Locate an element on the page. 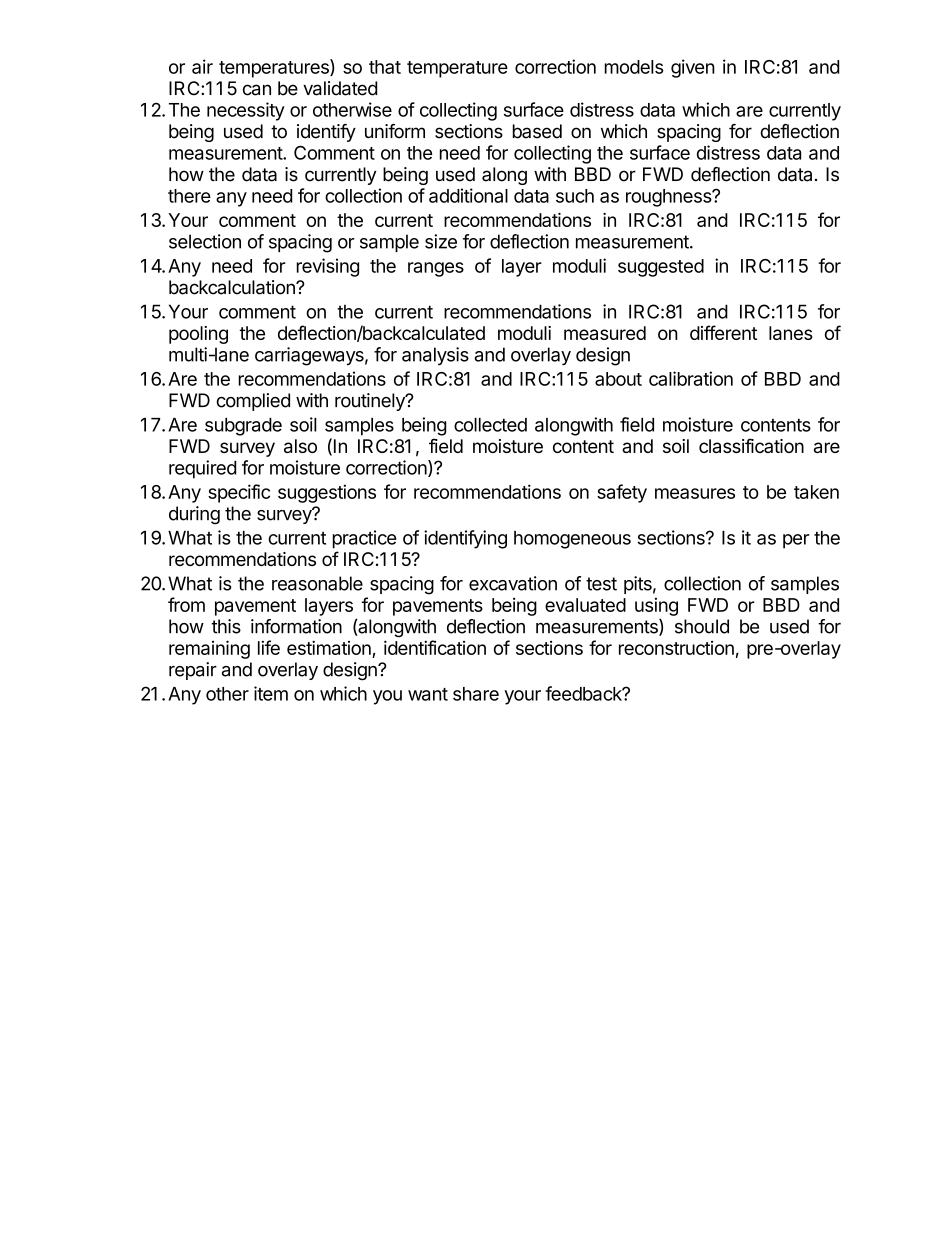 This page has width=952, height=1233. based is located at coordinates (537, 131).
